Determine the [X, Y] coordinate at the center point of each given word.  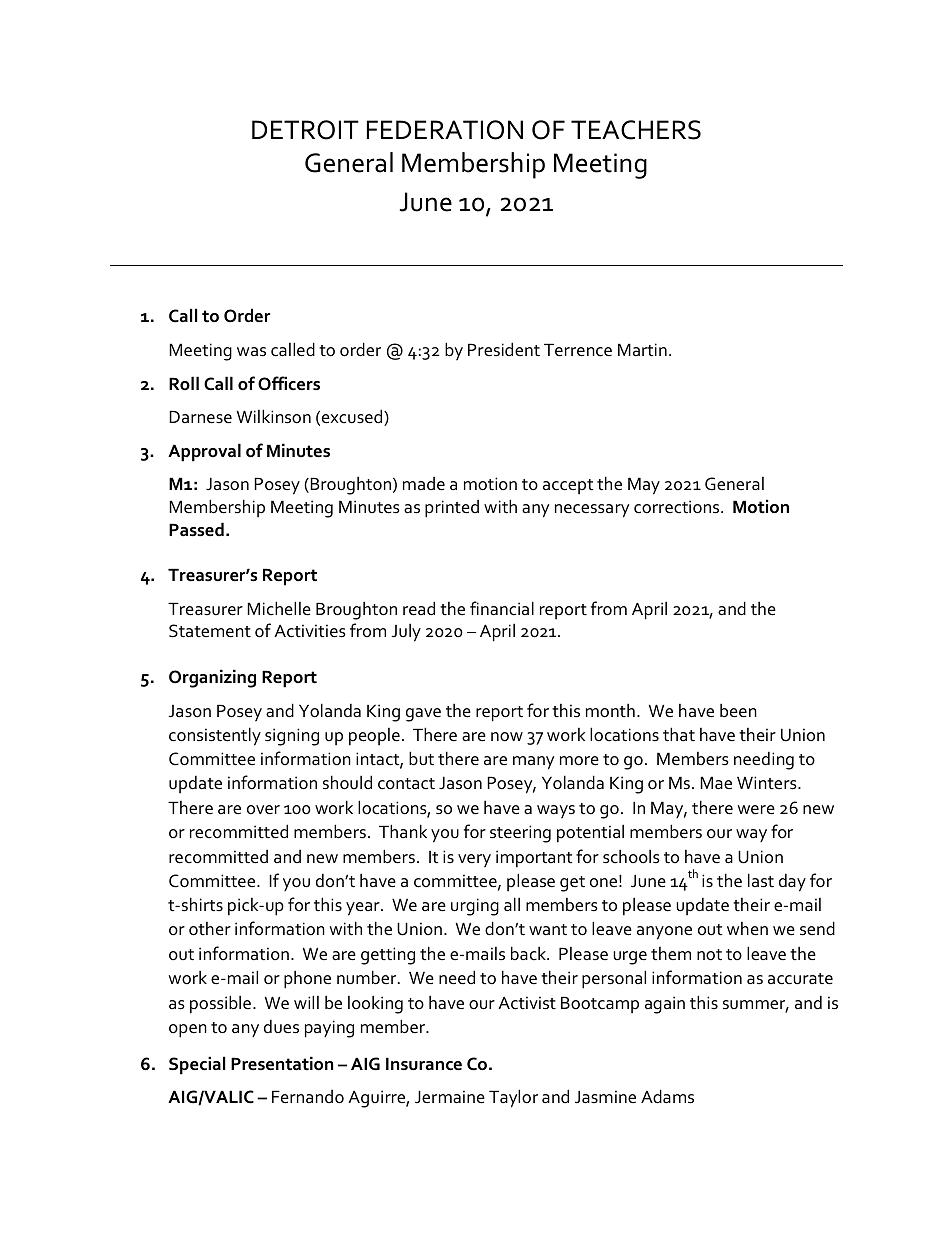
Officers [289, 383]
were [756, 810]
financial [502, 608]
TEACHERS [636, 130]
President [504, 349]
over [263, 809]
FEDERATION [445, 130]
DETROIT [305, 130]
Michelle [279, 608]
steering [520, 834]
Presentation [282, 1063]
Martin [642, 350]
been [738, 710]
